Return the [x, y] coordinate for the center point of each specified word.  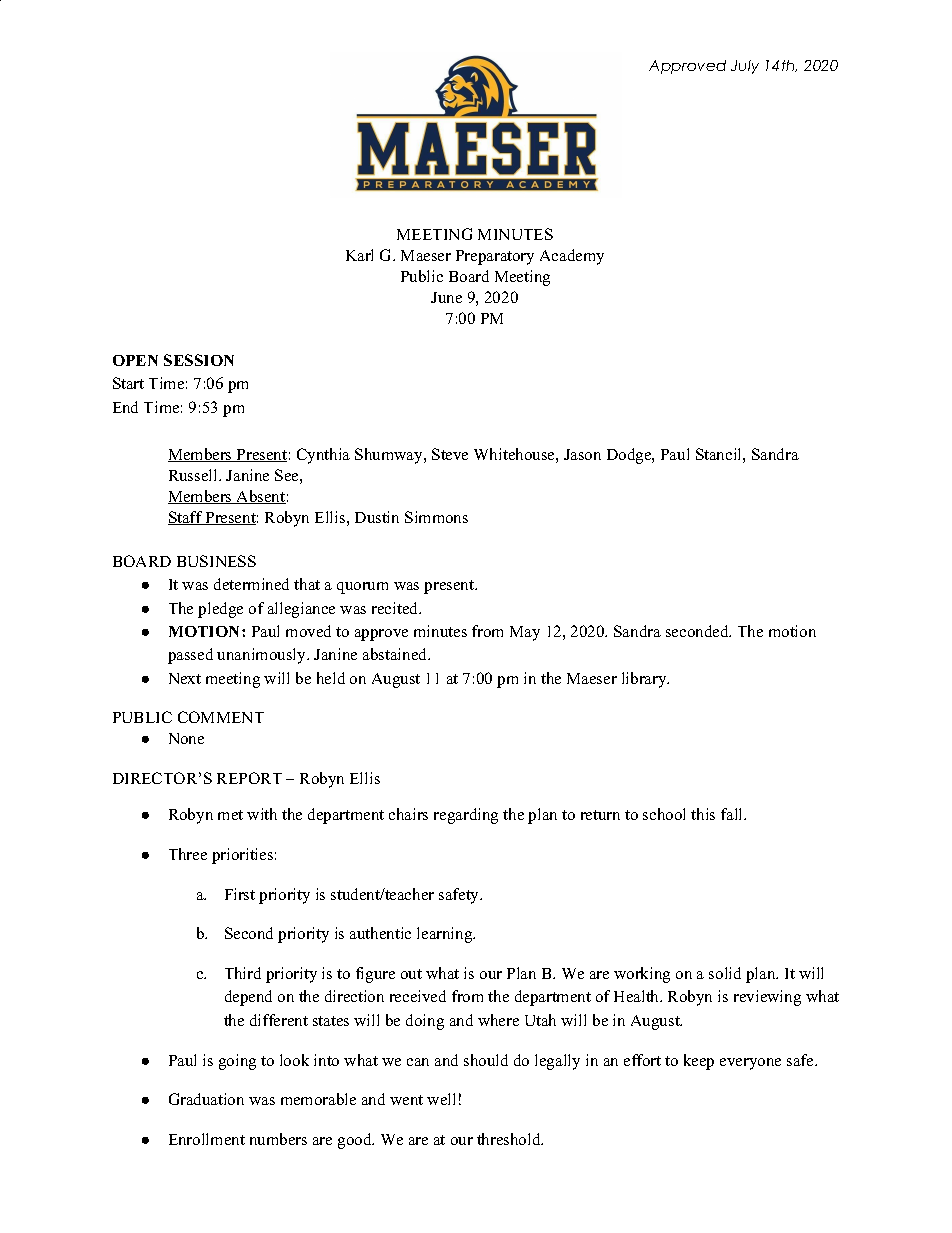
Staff [186, 518]
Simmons [436, 517]
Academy [572, 257]
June [446, 297]
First [240, 894]
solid [725, 973]
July [745, 67]
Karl [359, 255]
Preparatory [495, 257]
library [645, 680]
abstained [396, 654]
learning [446, 935]
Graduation [206, 1099]
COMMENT [221, 717]
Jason [582, 454]
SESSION [199, 360]
